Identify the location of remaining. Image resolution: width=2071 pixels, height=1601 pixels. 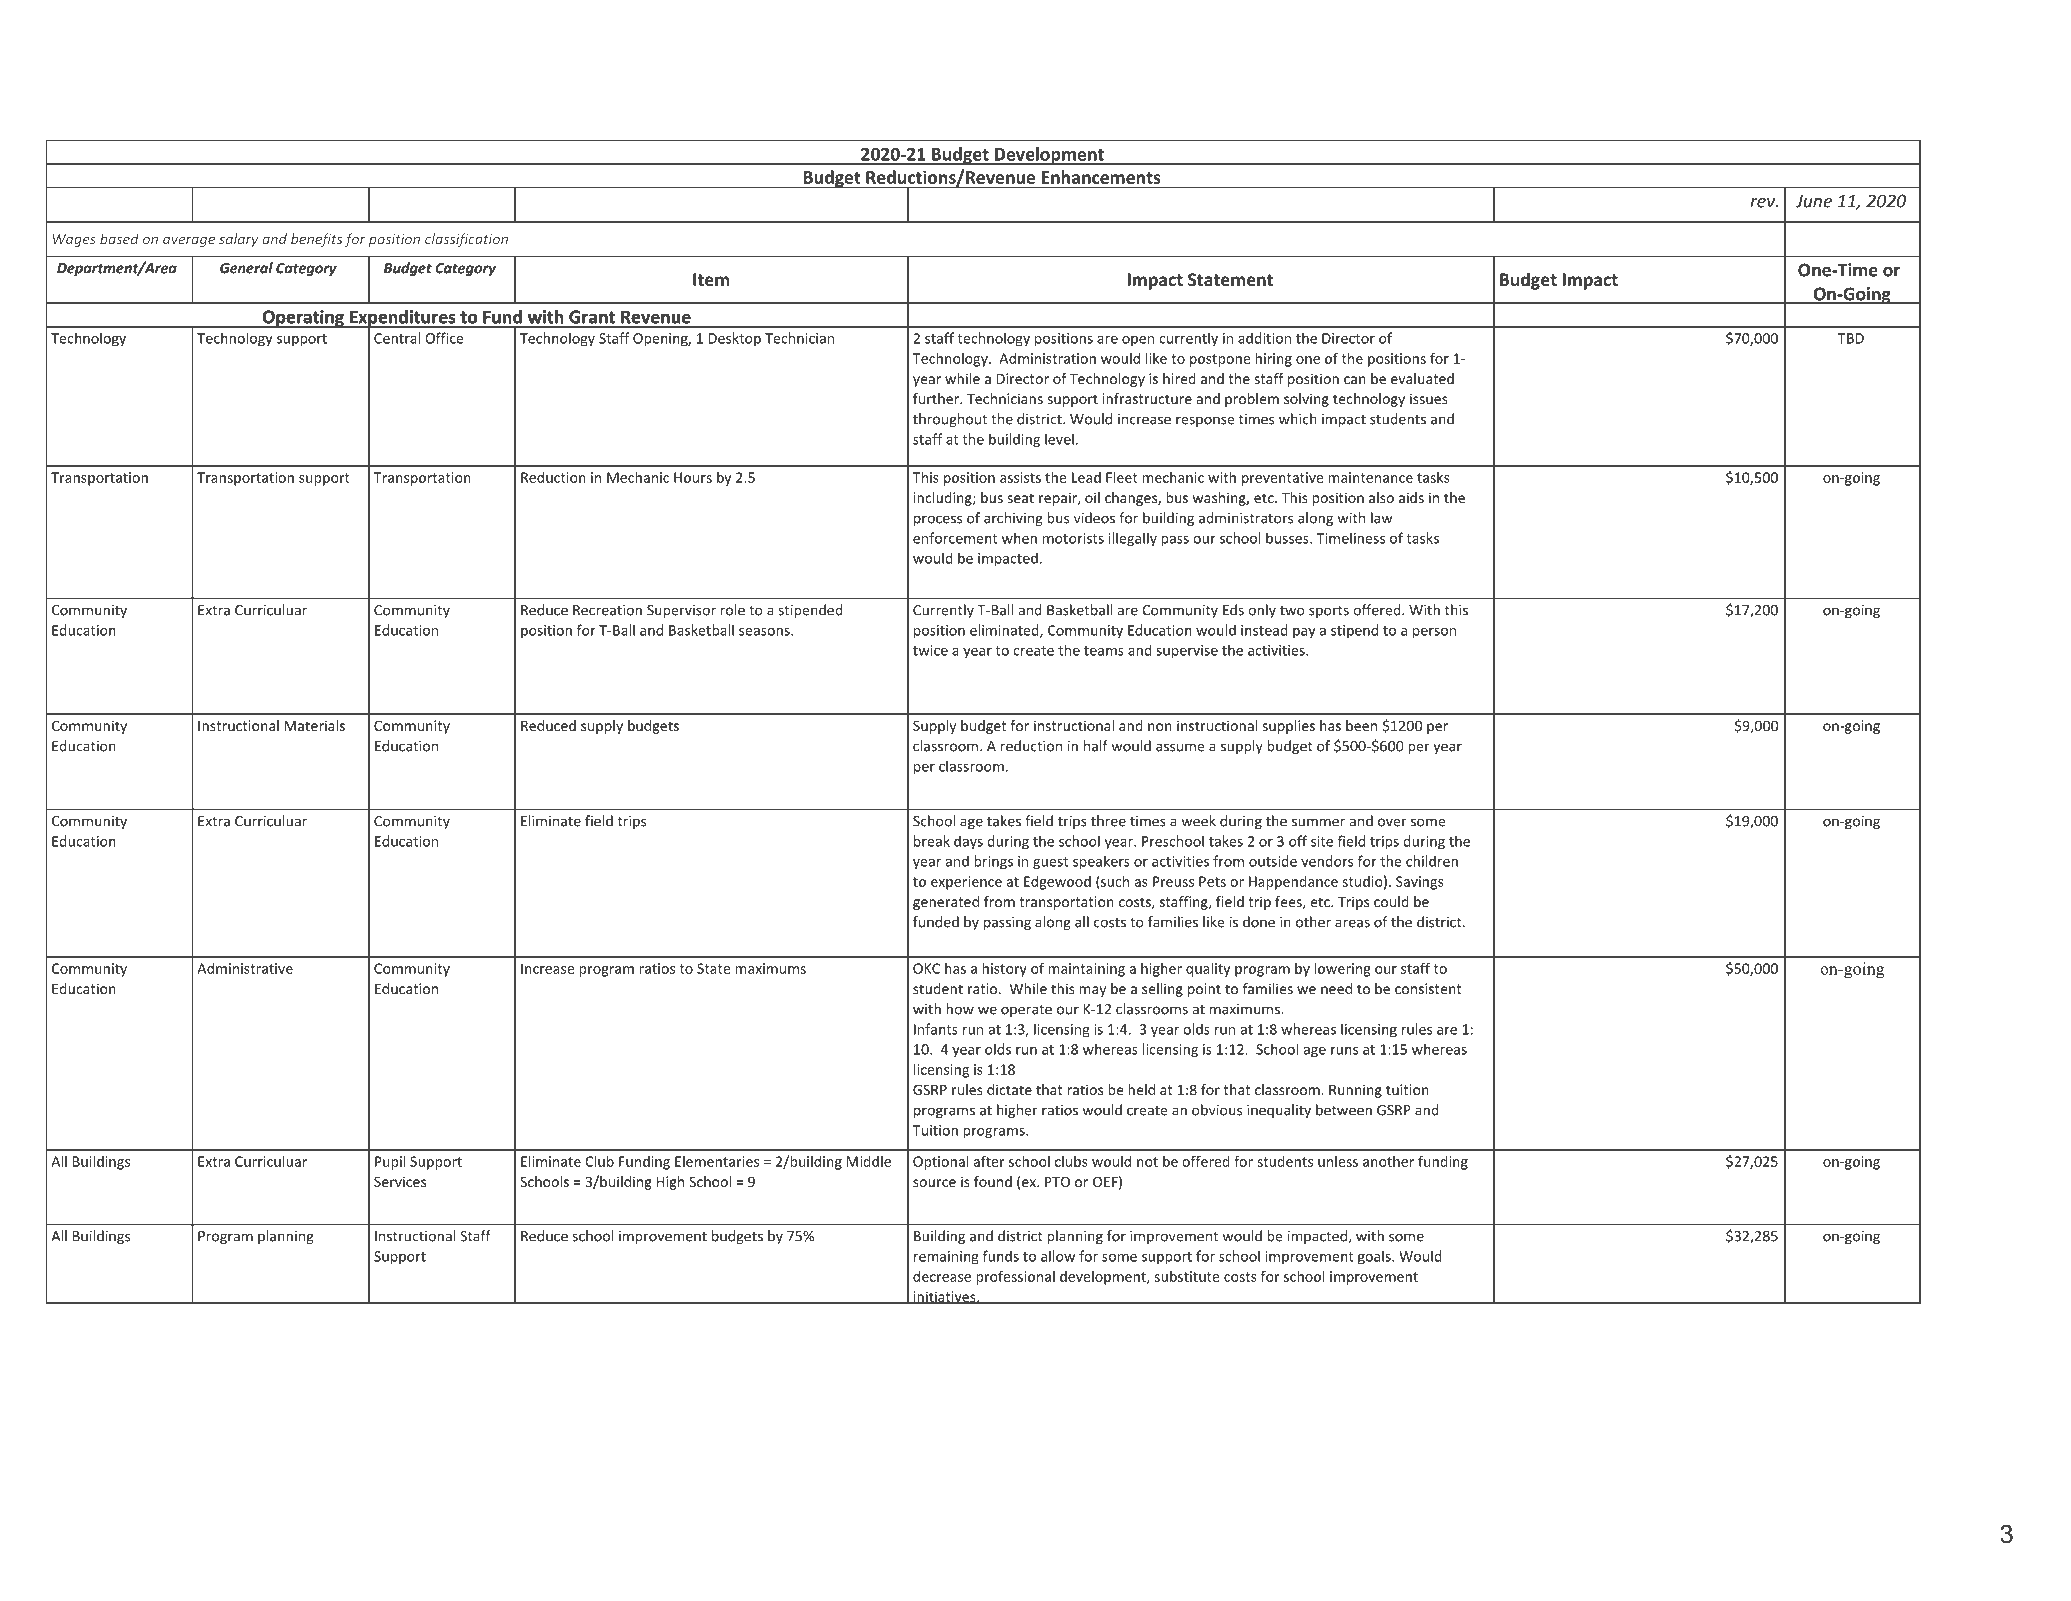
(946, 1258).
